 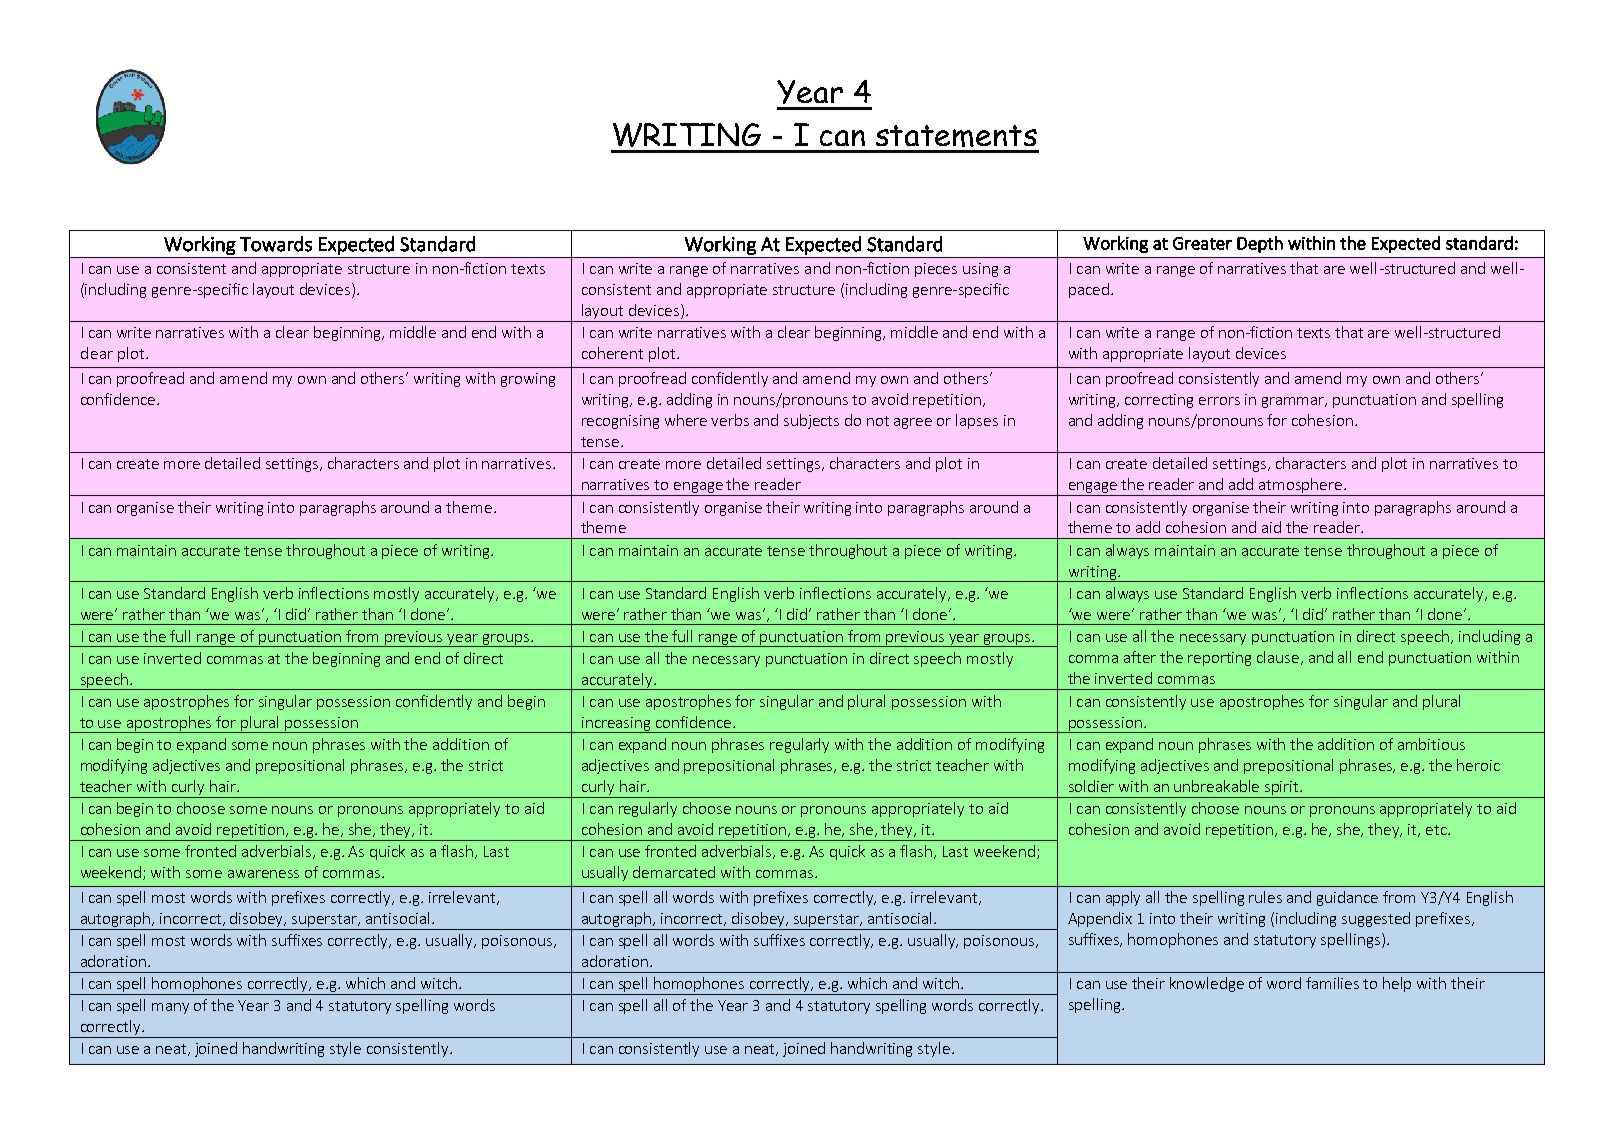 I want to click on Appendix, so click(x=1100, y=919).
